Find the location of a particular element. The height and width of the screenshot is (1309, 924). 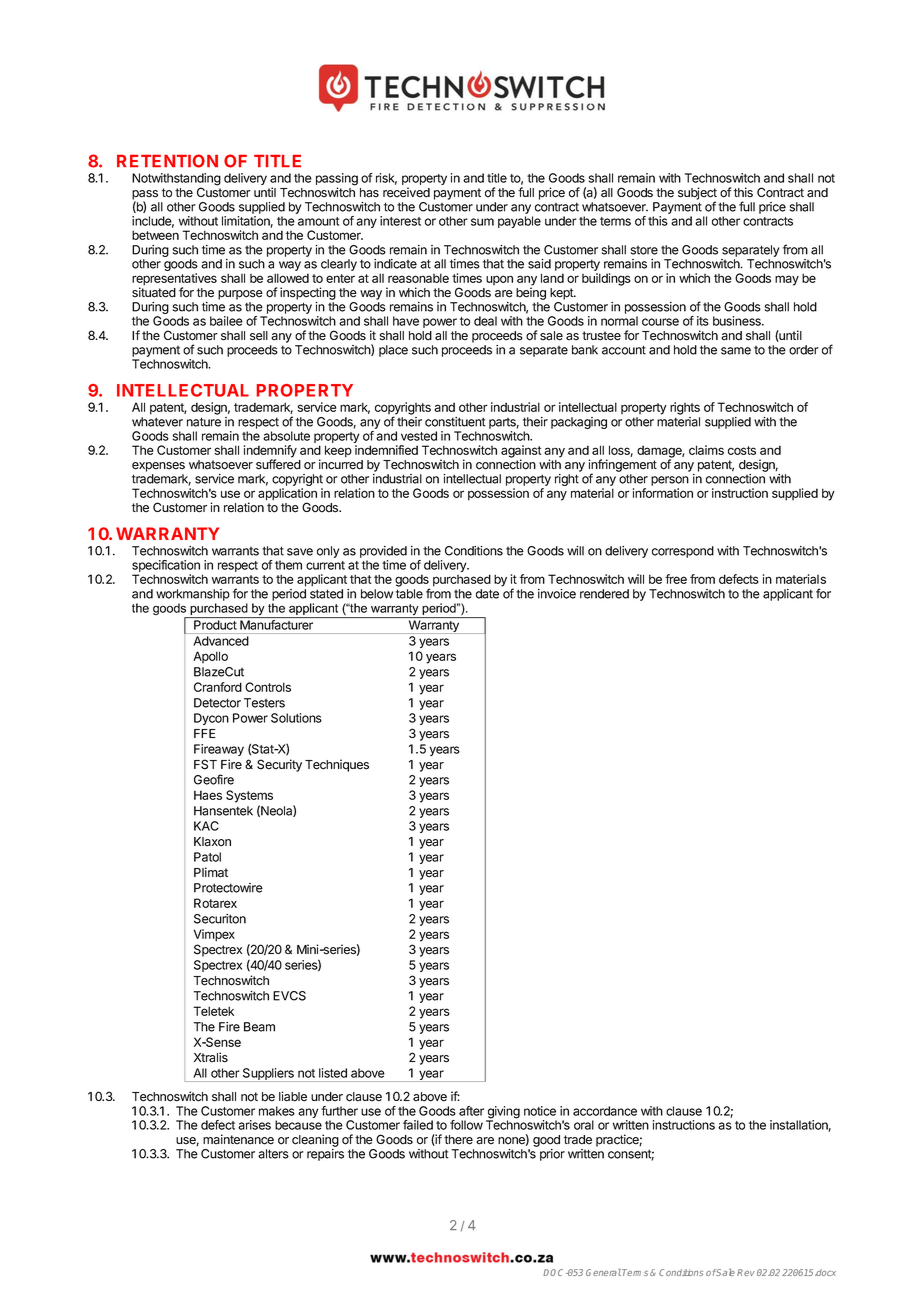

subject is located at coordinates (697, 194).
